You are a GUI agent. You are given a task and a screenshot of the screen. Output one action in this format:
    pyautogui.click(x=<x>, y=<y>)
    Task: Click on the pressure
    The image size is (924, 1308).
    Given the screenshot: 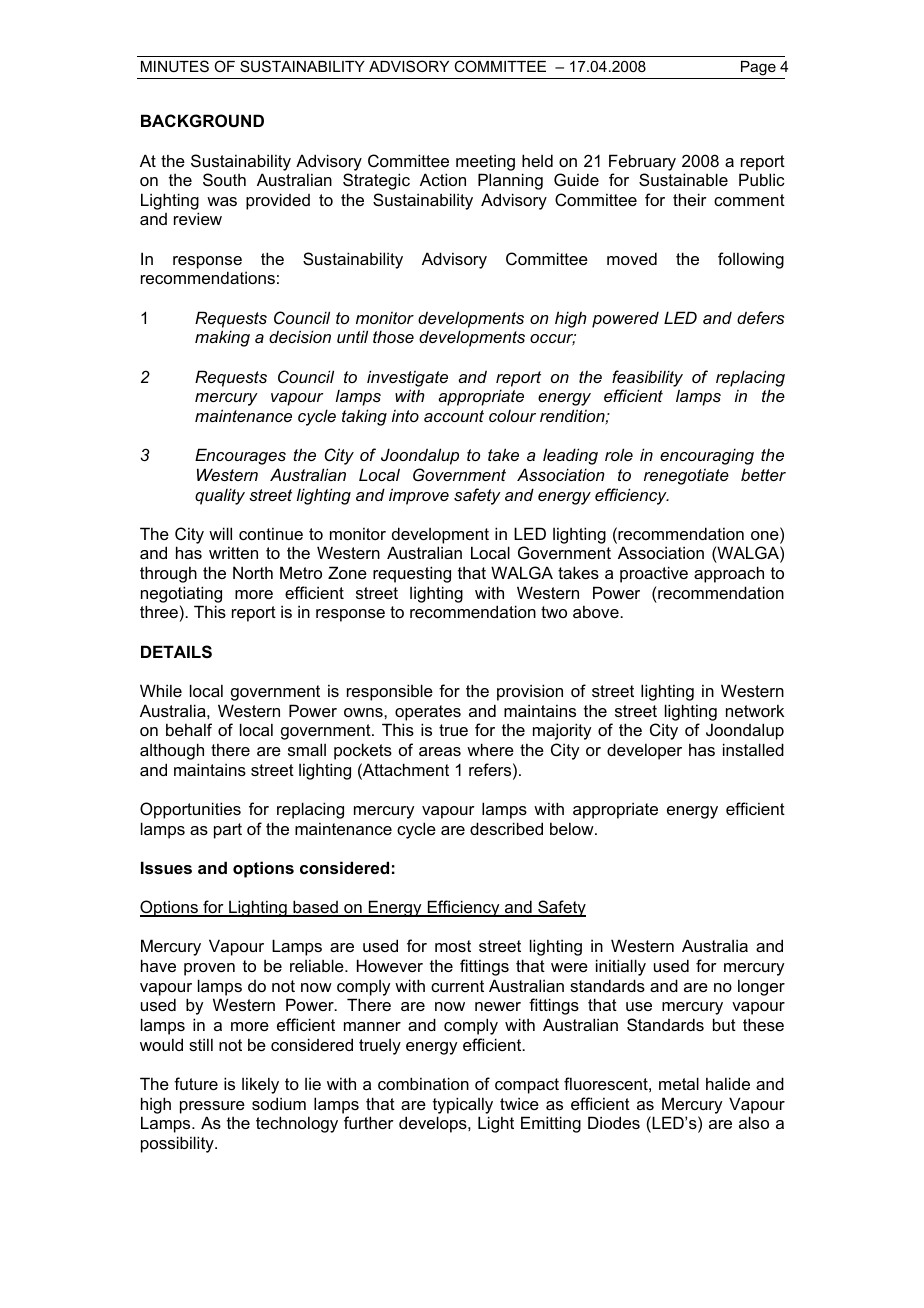 What is the action you would take?
    pyautogui.click(x=212, y=1107)
